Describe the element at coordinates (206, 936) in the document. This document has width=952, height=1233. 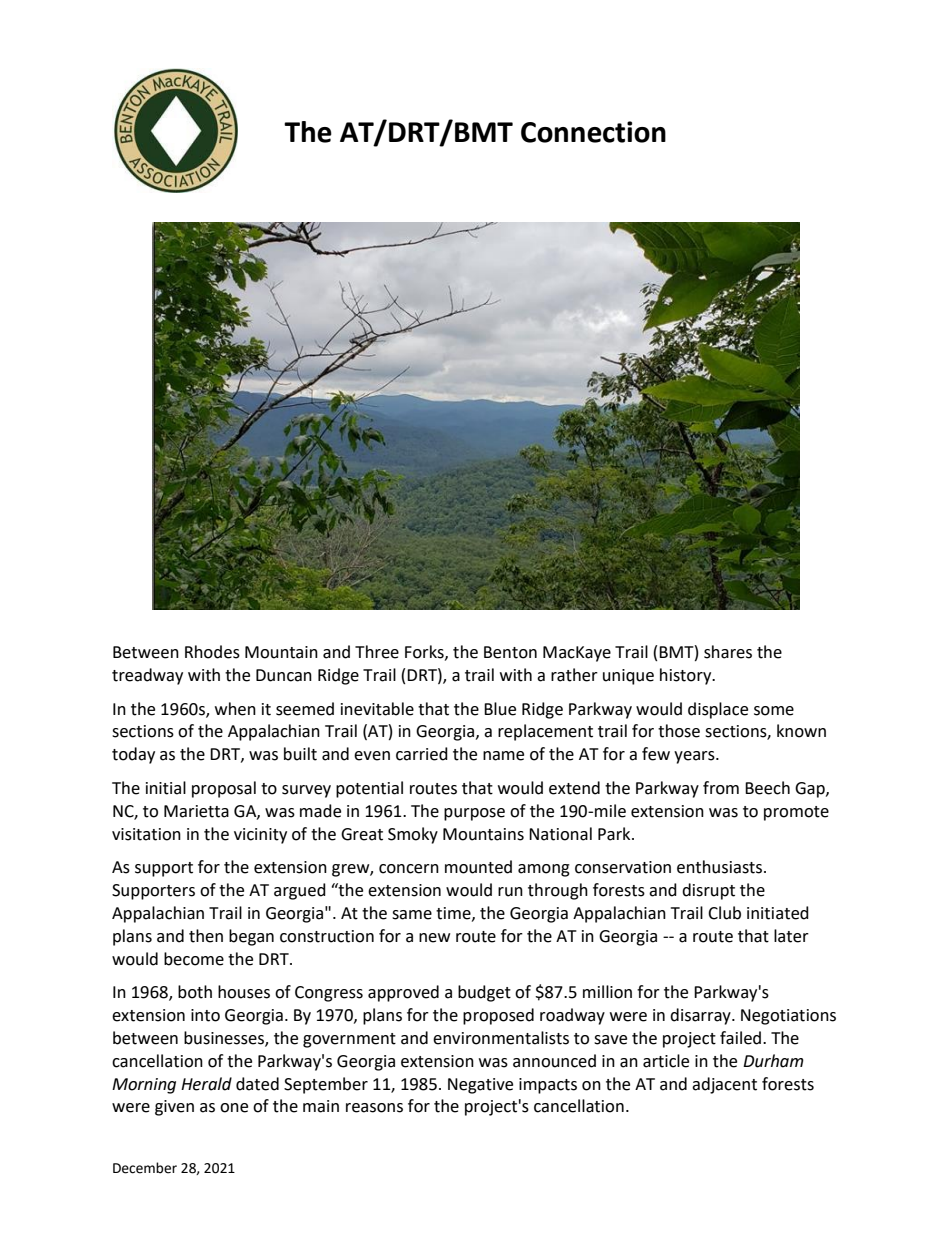
I see `then` at that location.
